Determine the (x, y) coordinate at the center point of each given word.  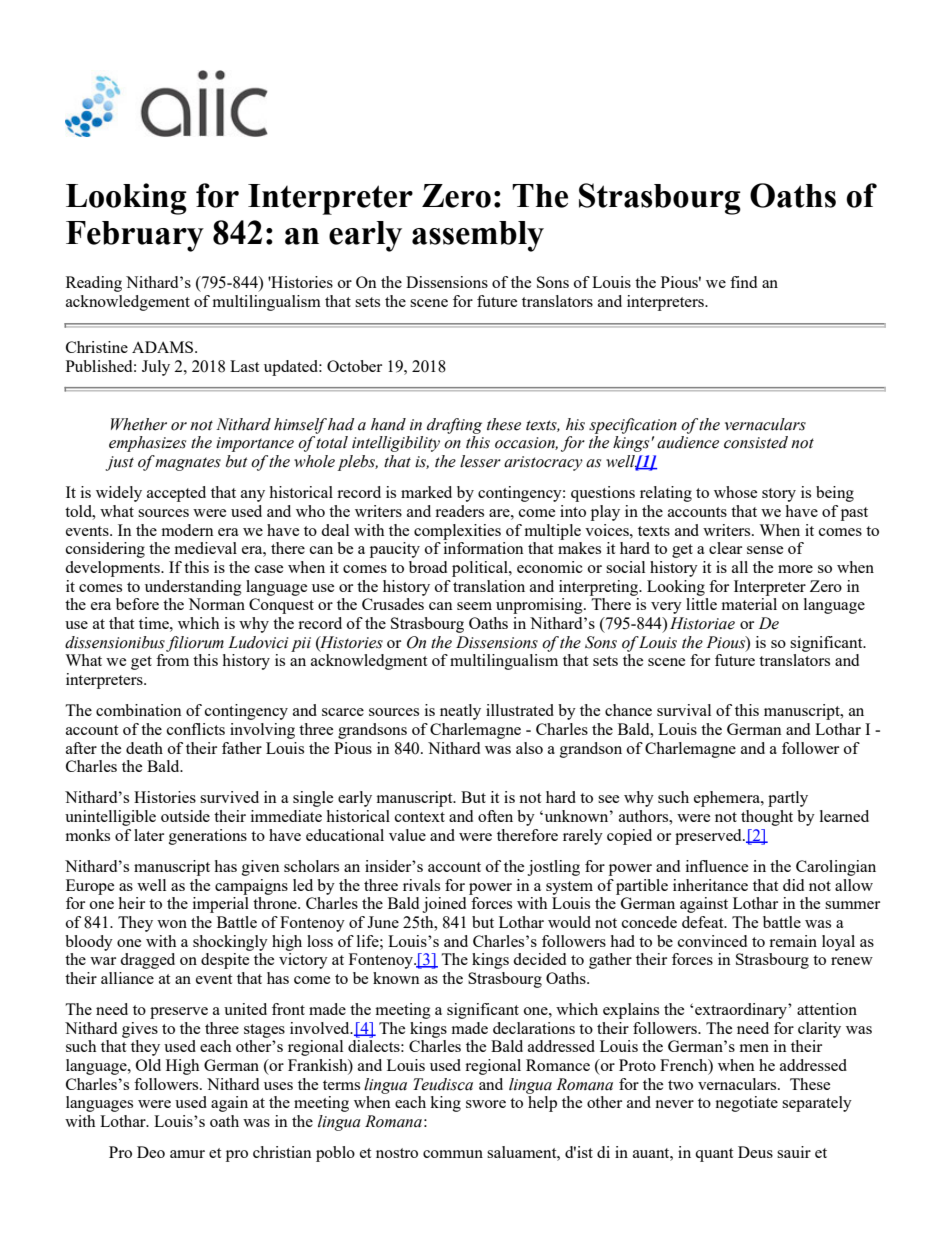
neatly (460, 712)
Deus (755, 1152)
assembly (478, 236)
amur (187, 1154)
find (743, 282)
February (135, 236)
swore (486, 1104)
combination (139, 710)
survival (684, 710)
